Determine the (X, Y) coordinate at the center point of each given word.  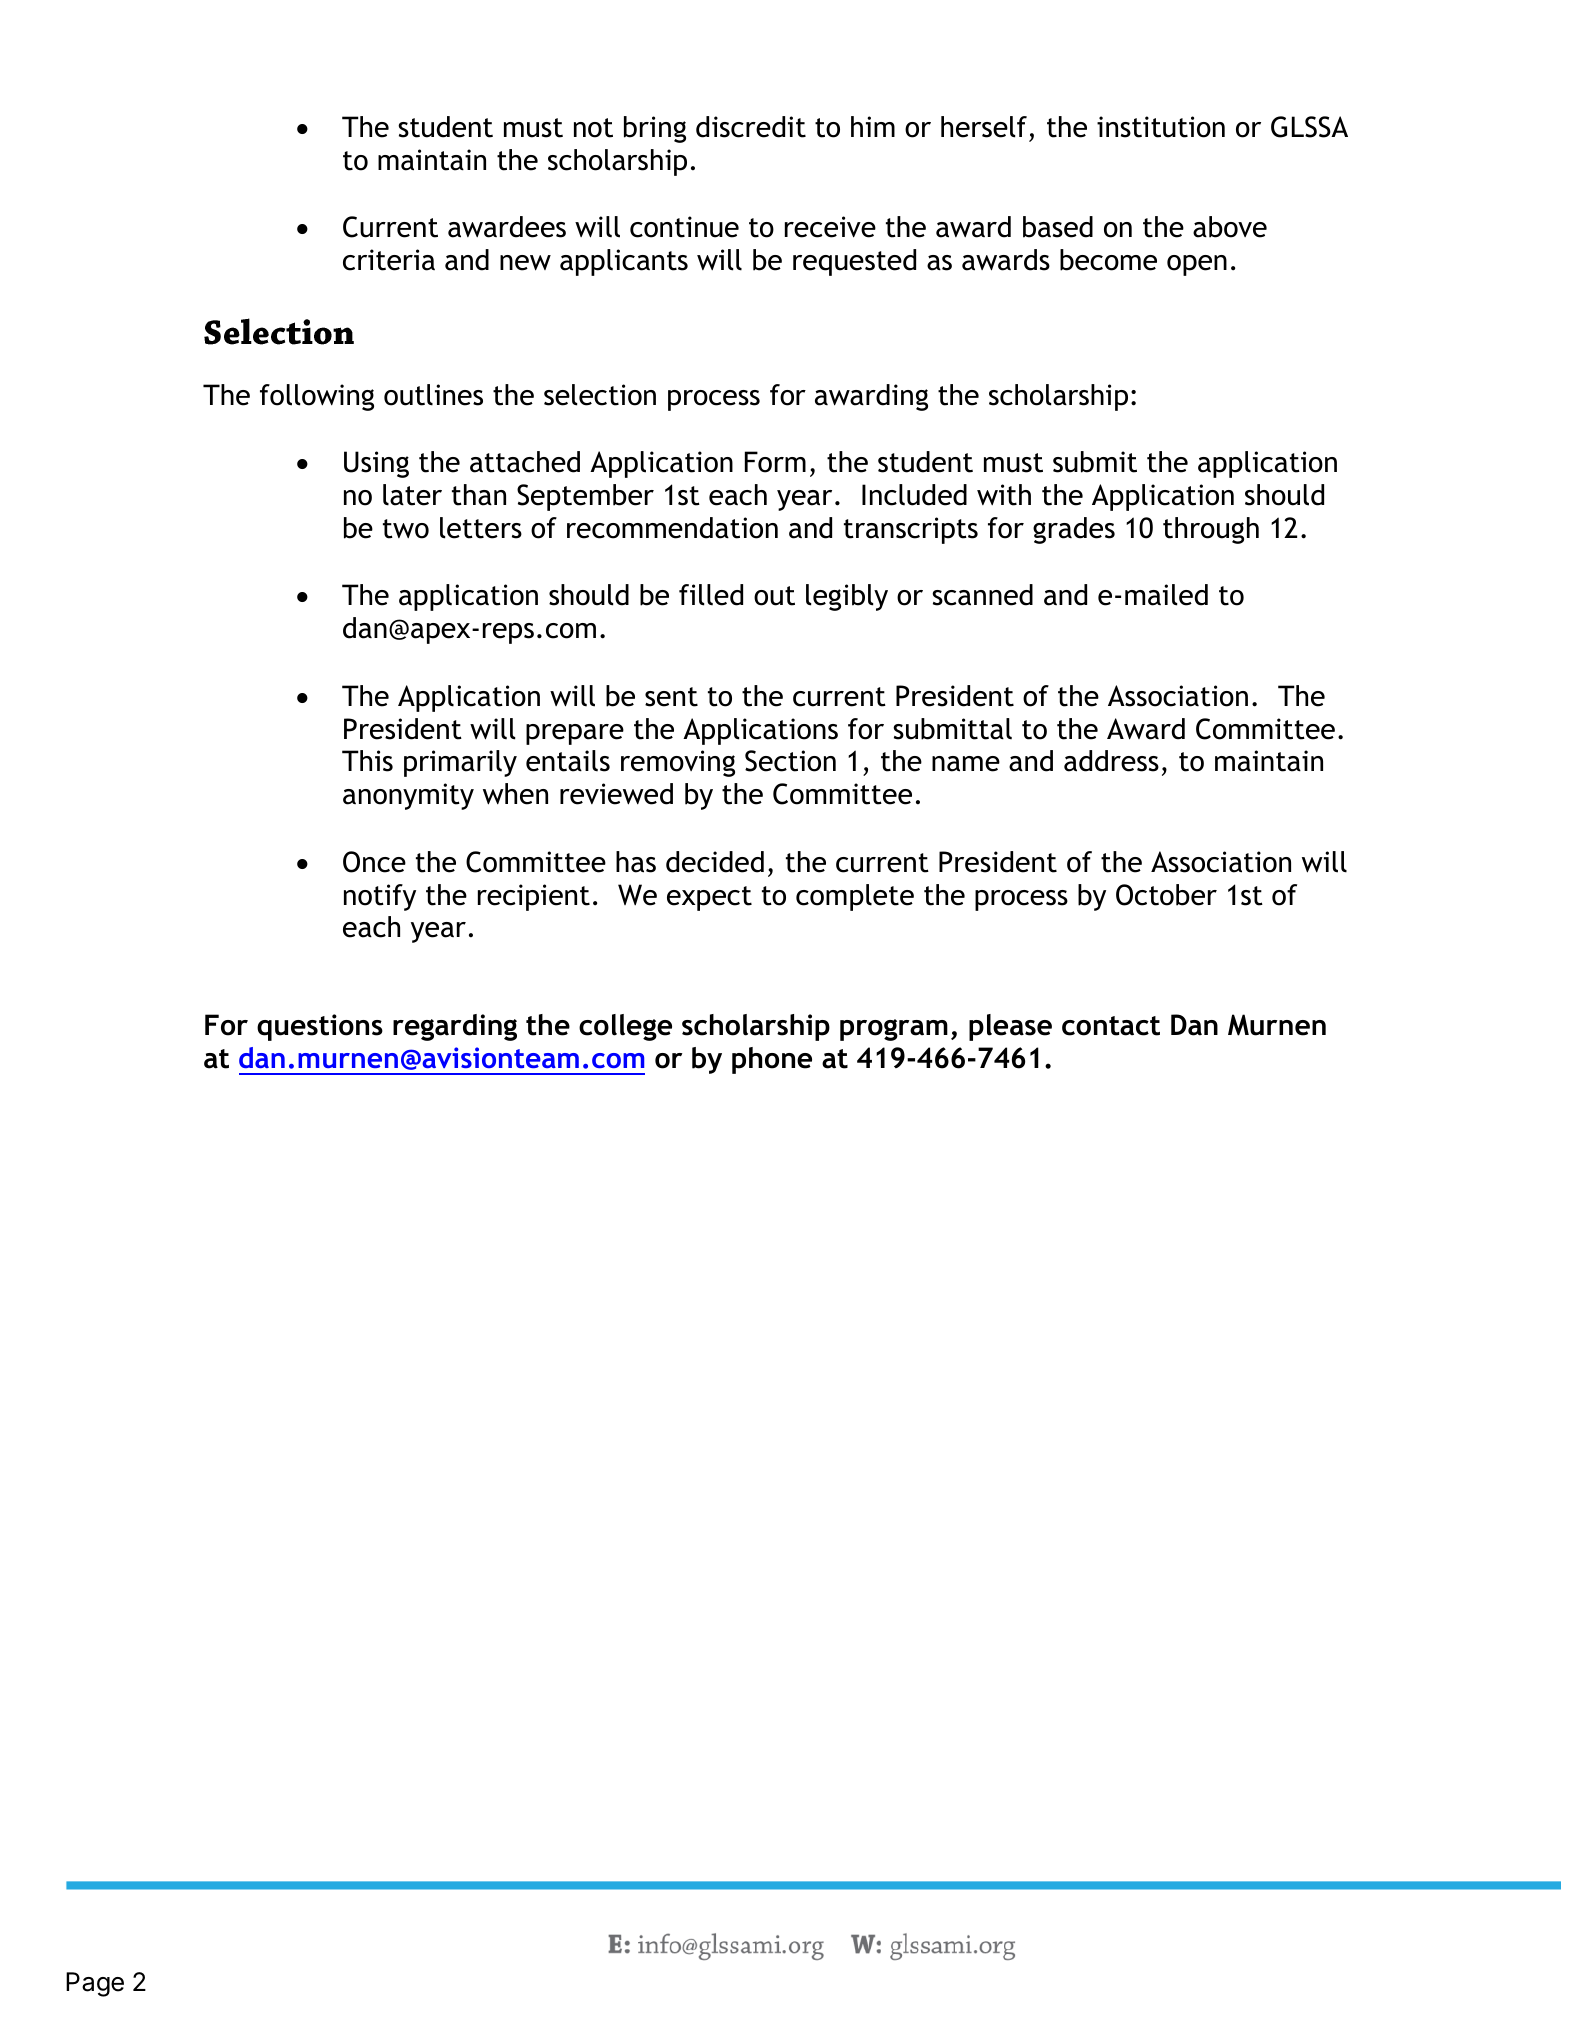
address (1111, 761)
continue (684, 227)
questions (320, 1027)
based (1058, 227)
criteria (389, 260)
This (367, 761)
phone (772, 1060)
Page (95, 1984)
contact (1111, 1026)
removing (678, 763)
